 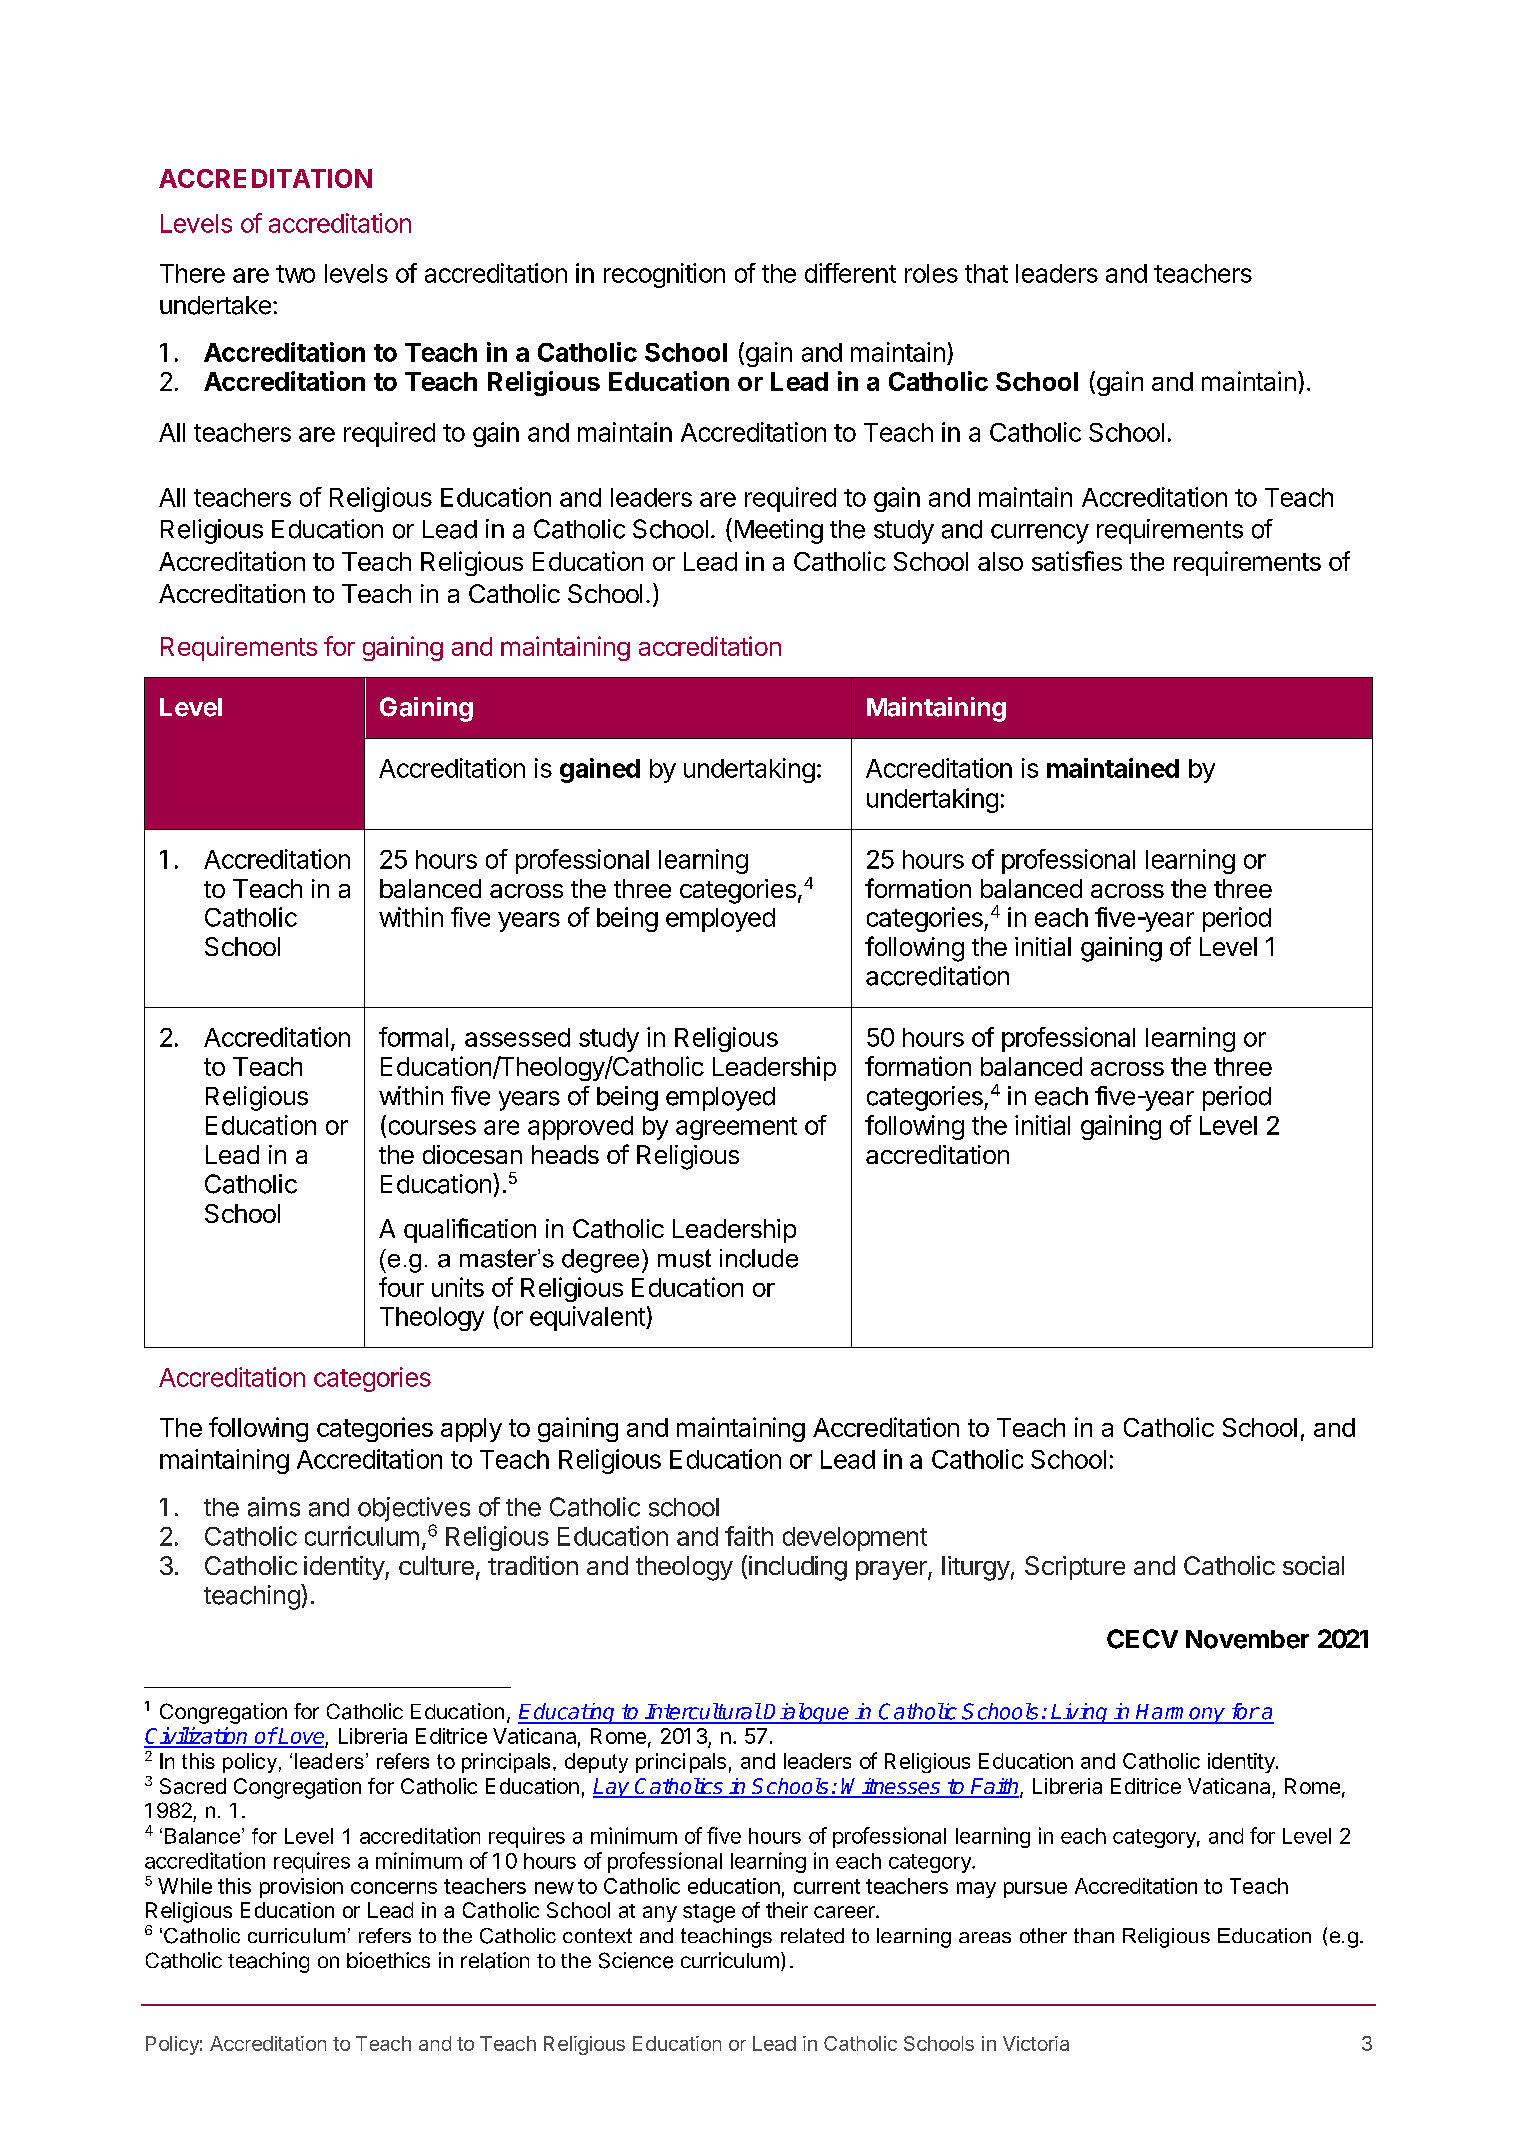 What do you see at coordinates (812, 1935) in the screenshot?
I see `related` at bounding box center [812, 1935].
